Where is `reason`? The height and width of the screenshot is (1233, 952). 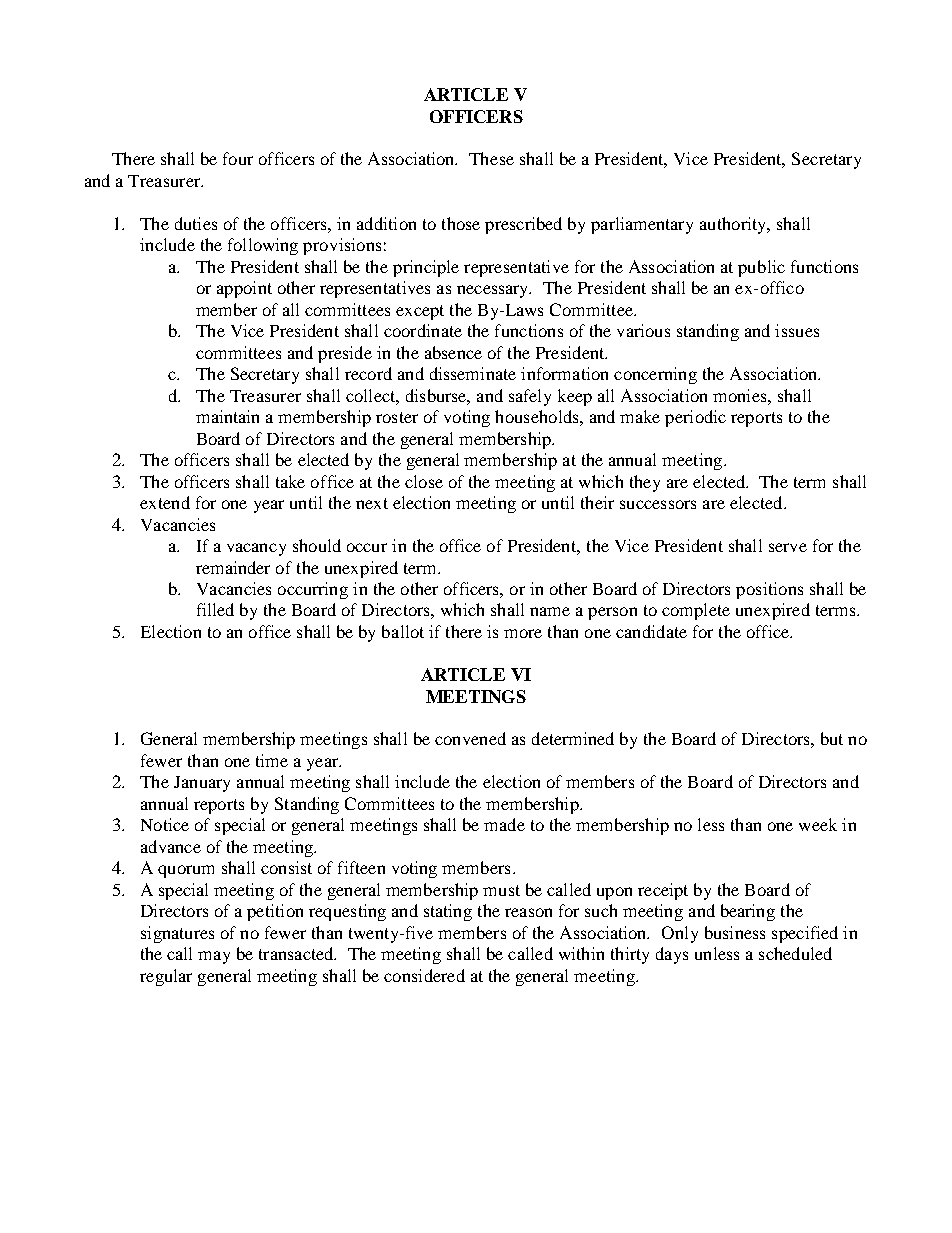 reason is located at coordinates (528, 912).
